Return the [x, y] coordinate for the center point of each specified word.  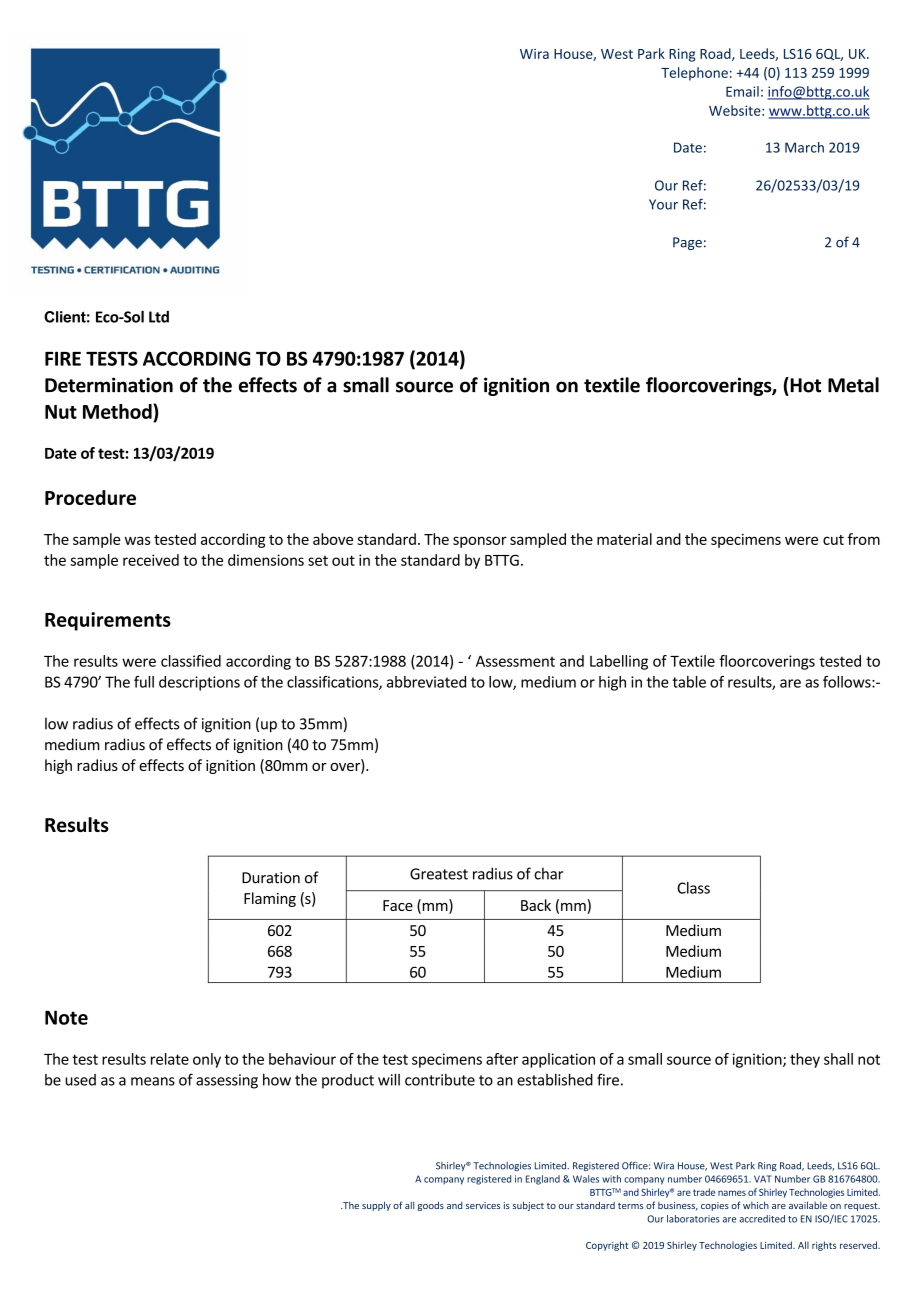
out [343, 560]
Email [742, 91]
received [151, 560]
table [689, 682]
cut [833, 540]
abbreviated [426, 682]
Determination [109, 385]
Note [66, 1017]
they [805, 1060]
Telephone [694, 74]
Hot [804, 385]
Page [687, 243]
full [144, 682]
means [153, 1081]
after [502, 1059]
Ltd [159, 317]
